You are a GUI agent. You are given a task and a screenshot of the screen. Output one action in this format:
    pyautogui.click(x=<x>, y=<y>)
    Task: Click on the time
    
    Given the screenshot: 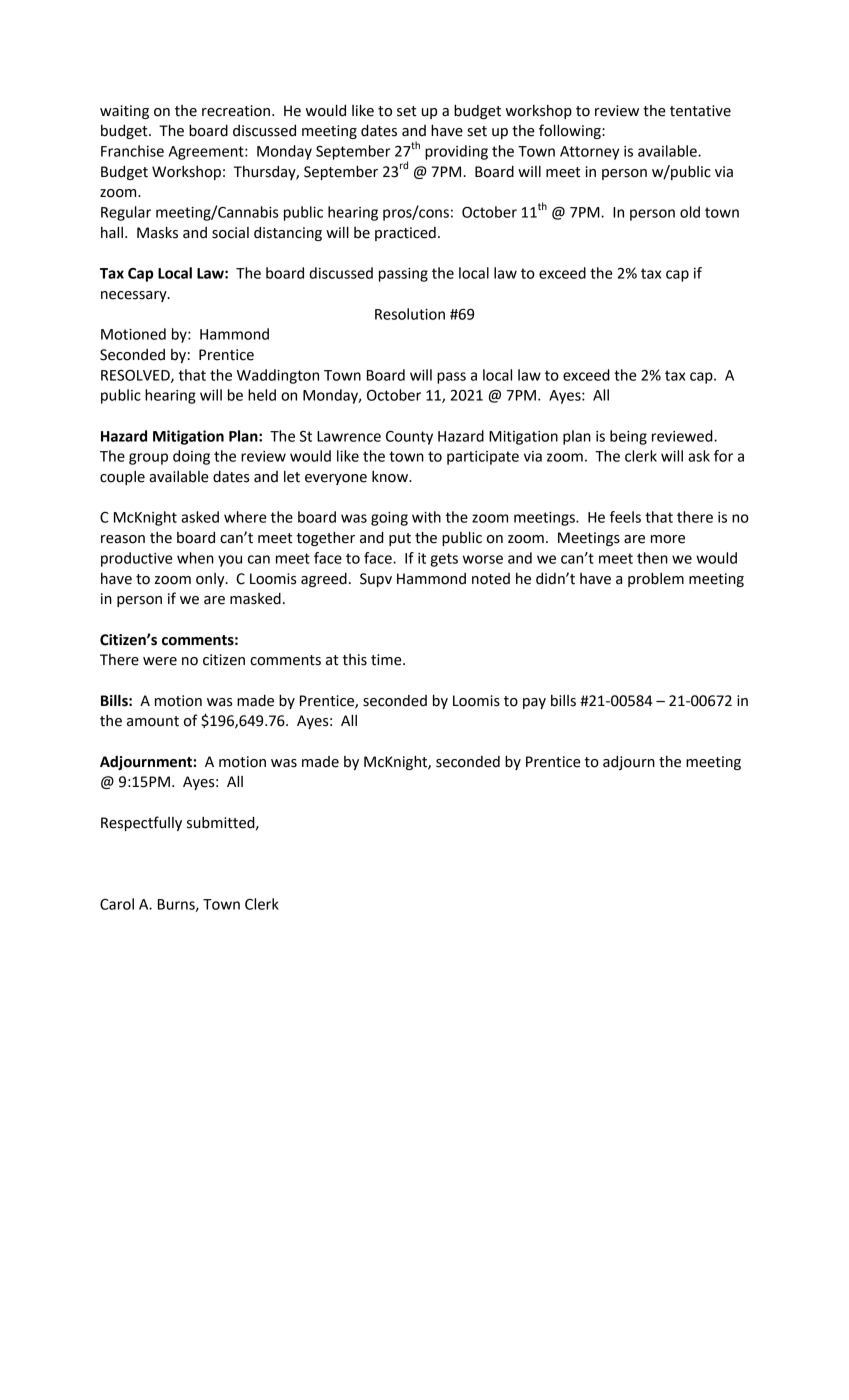 What is the action you would take?
    pyautogui.click(x=387, y=660)
